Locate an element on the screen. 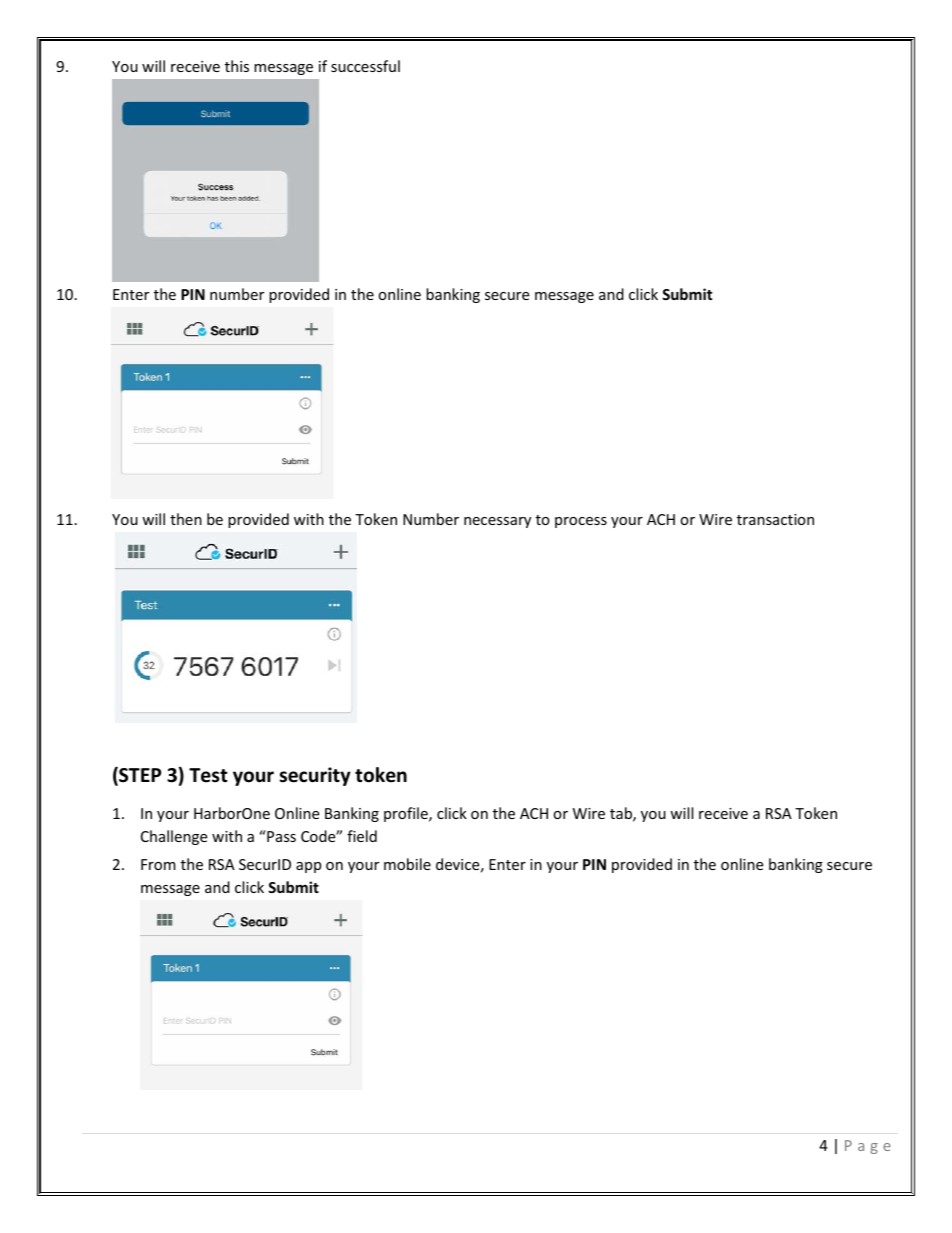 This screenshot has width=952, height=1233. transaction is located at coordinates (775, 519).
